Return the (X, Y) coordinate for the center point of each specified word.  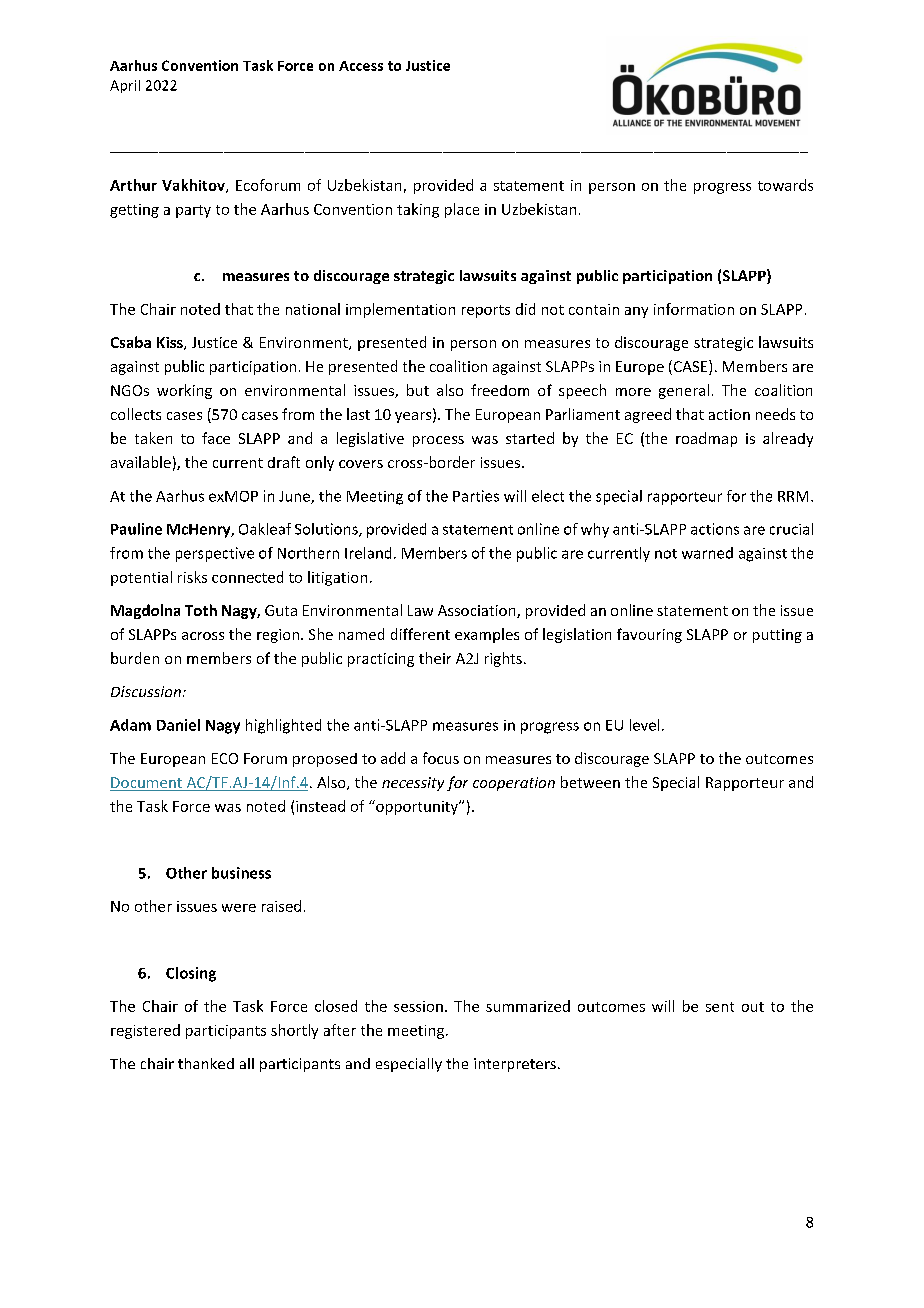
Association (478, 611)
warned (707, 553)
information (694, 309)
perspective (215, 554)
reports (486, 311)
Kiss (171, 343)
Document (147, 784)
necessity (413, 784)
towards (785, 185)
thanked (206, 1063)
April (125, 86)
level (644, 725)
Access (361, 66)
